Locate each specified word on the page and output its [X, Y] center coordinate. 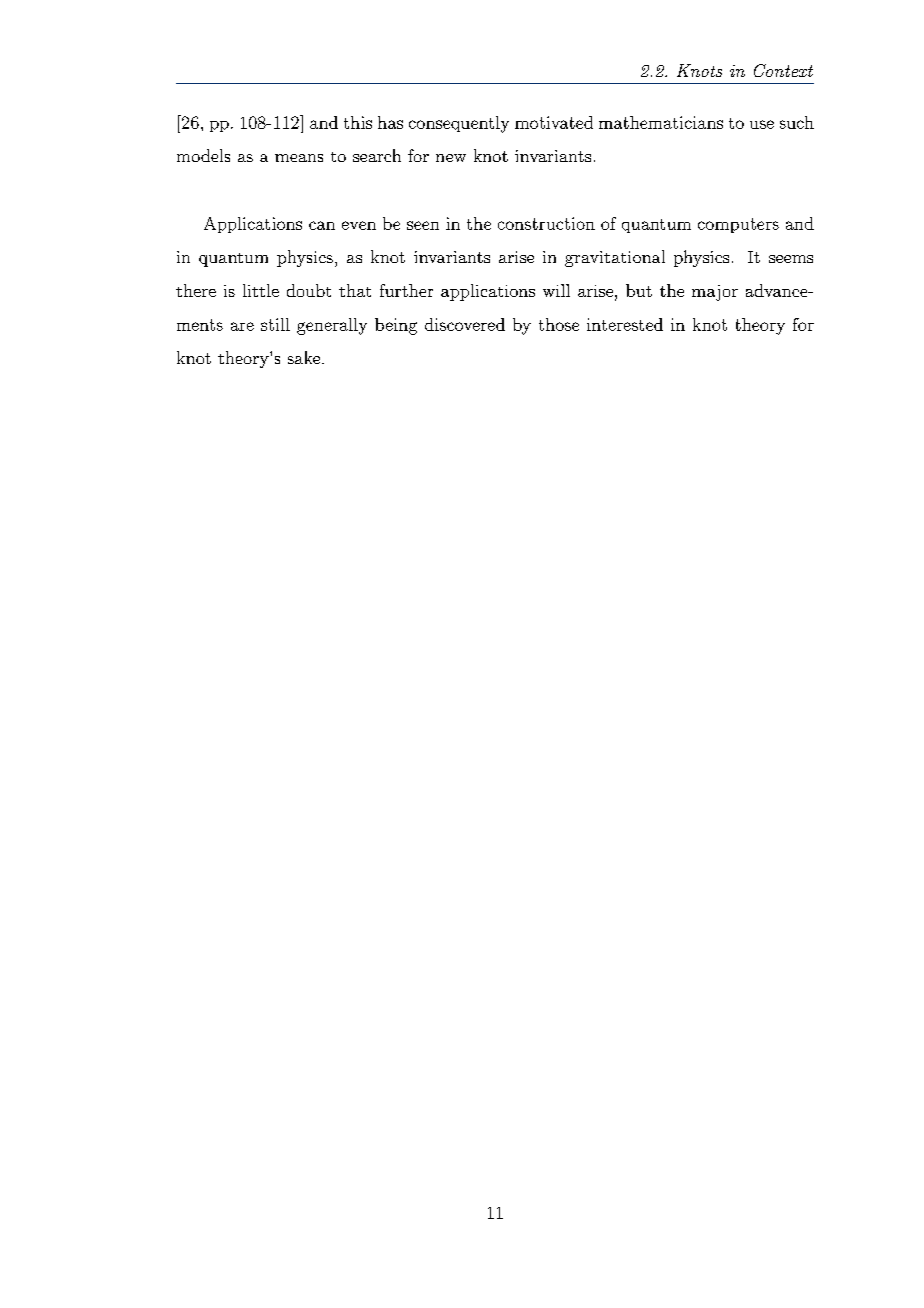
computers [738, 225]
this [358, 122]
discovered [465, 324]
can [322, 225]
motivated [554, 122]
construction [546, 223]
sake [304, 357]
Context [783, 70]
